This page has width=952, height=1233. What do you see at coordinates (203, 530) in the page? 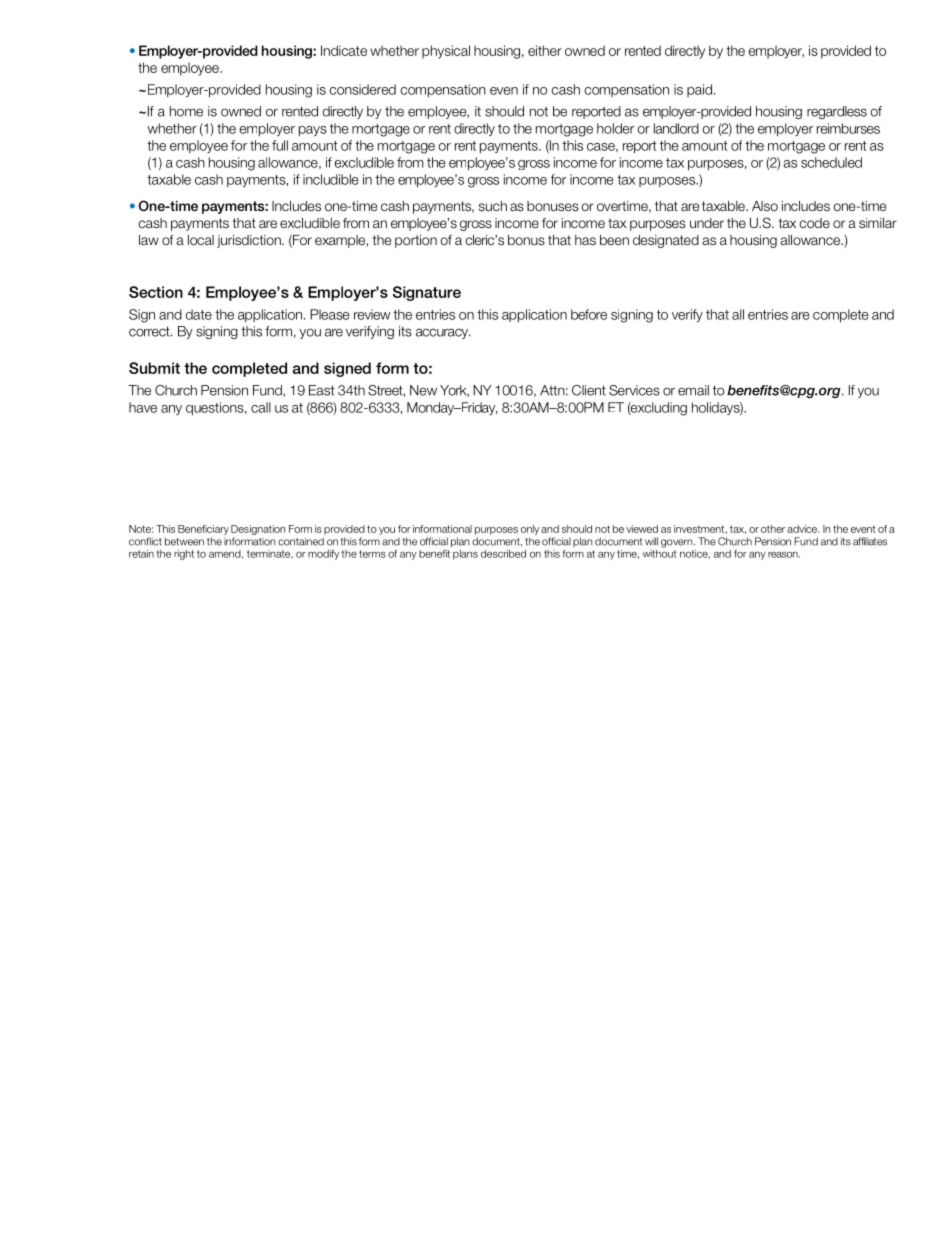
I see `Beneficiary` at bounding box center [203, 530].
